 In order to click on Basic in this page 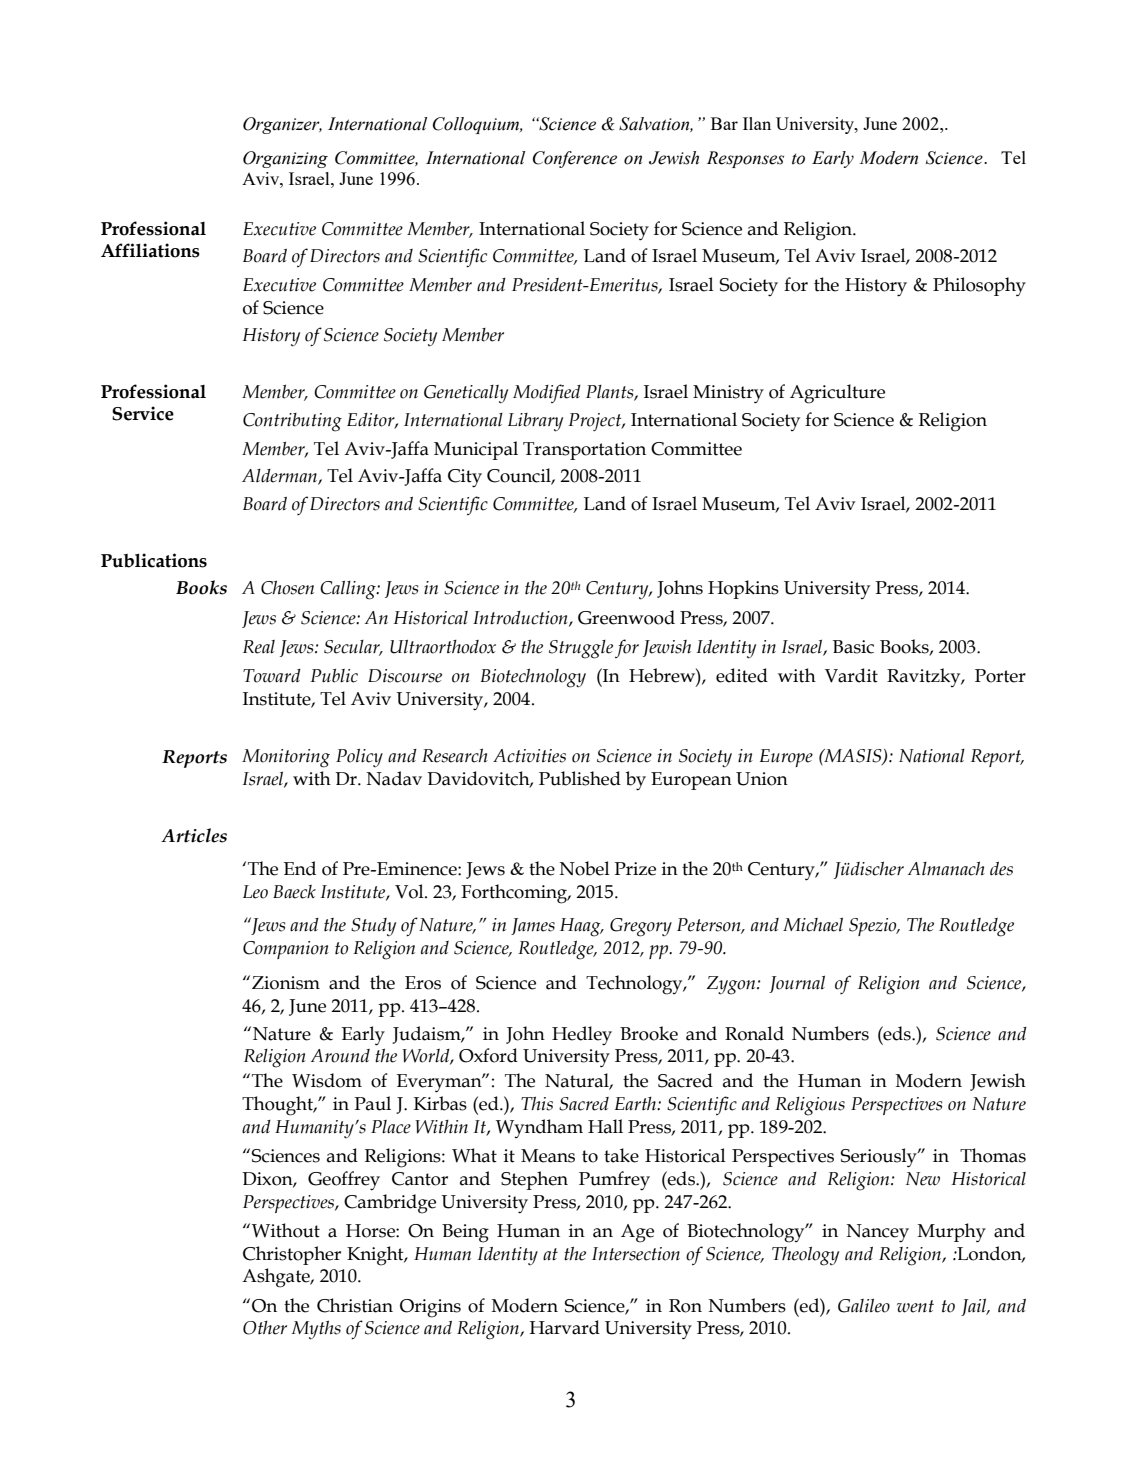, I will do `click(853, 647)`.
